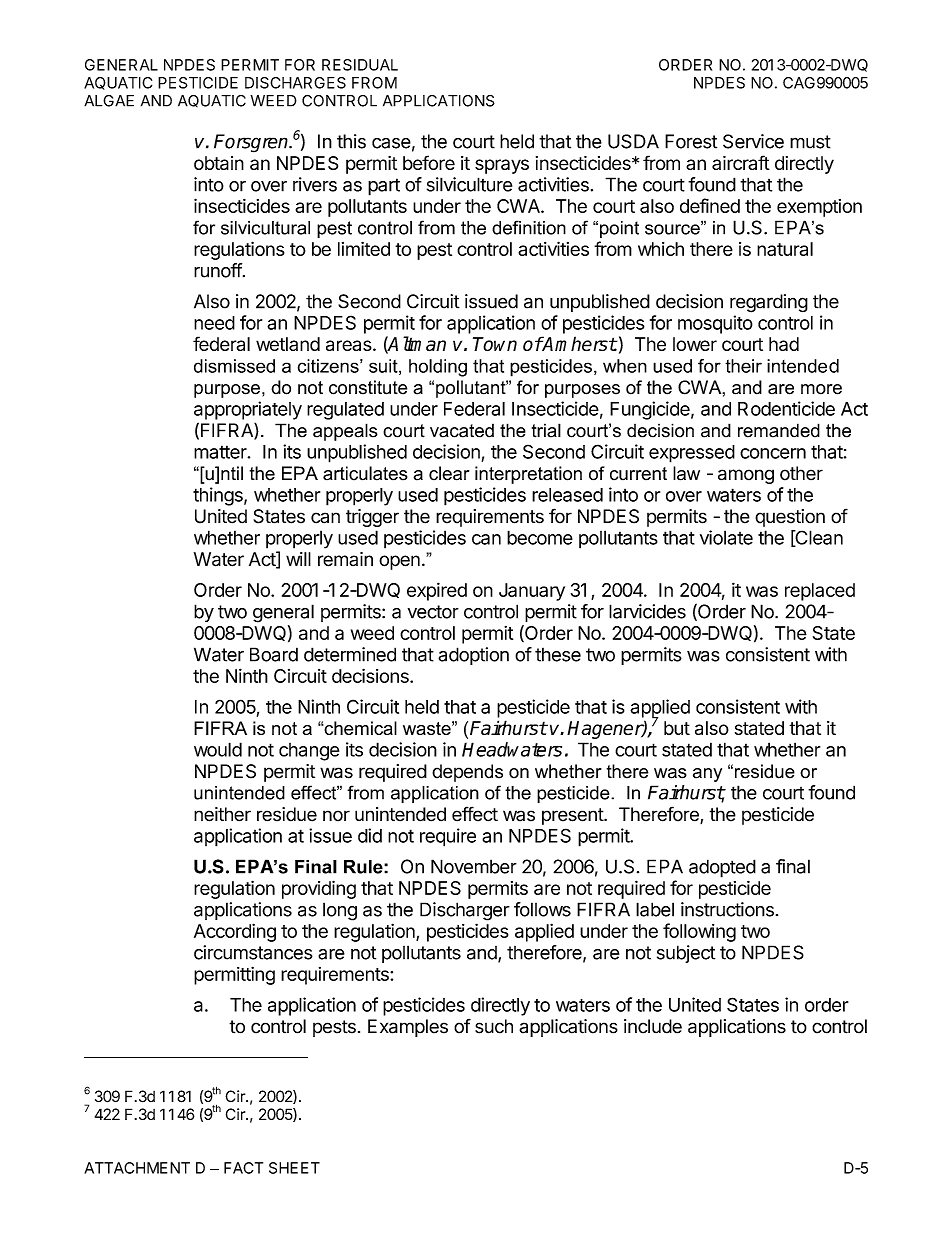 This screenshot has height=1233, width=952. What do you see at coordinates (109, 101) in the screenshot?
I see `ALGAE` at bounding box center [109, 101].
